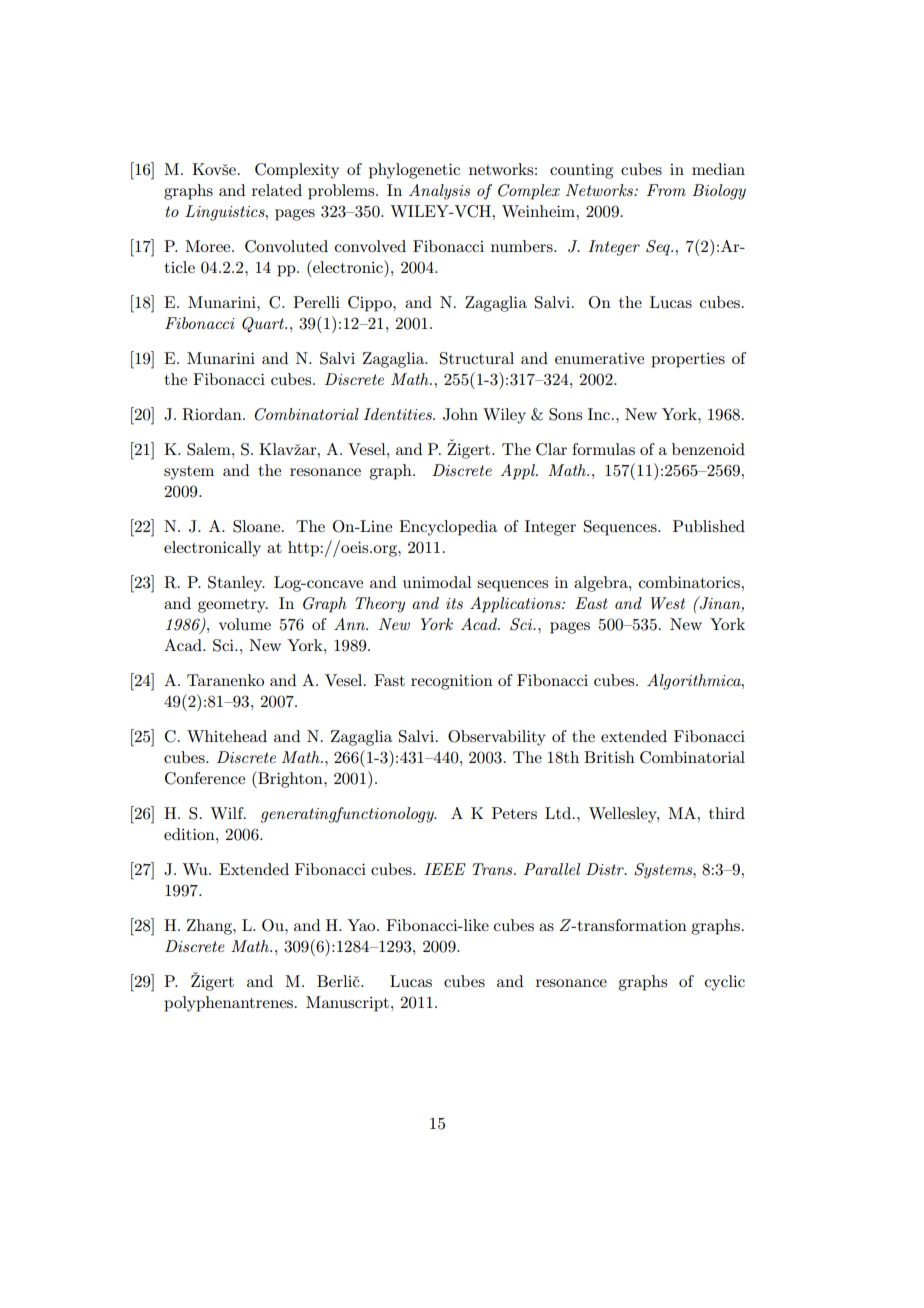  I want to click on Manuscript, so click(347, 1004).
